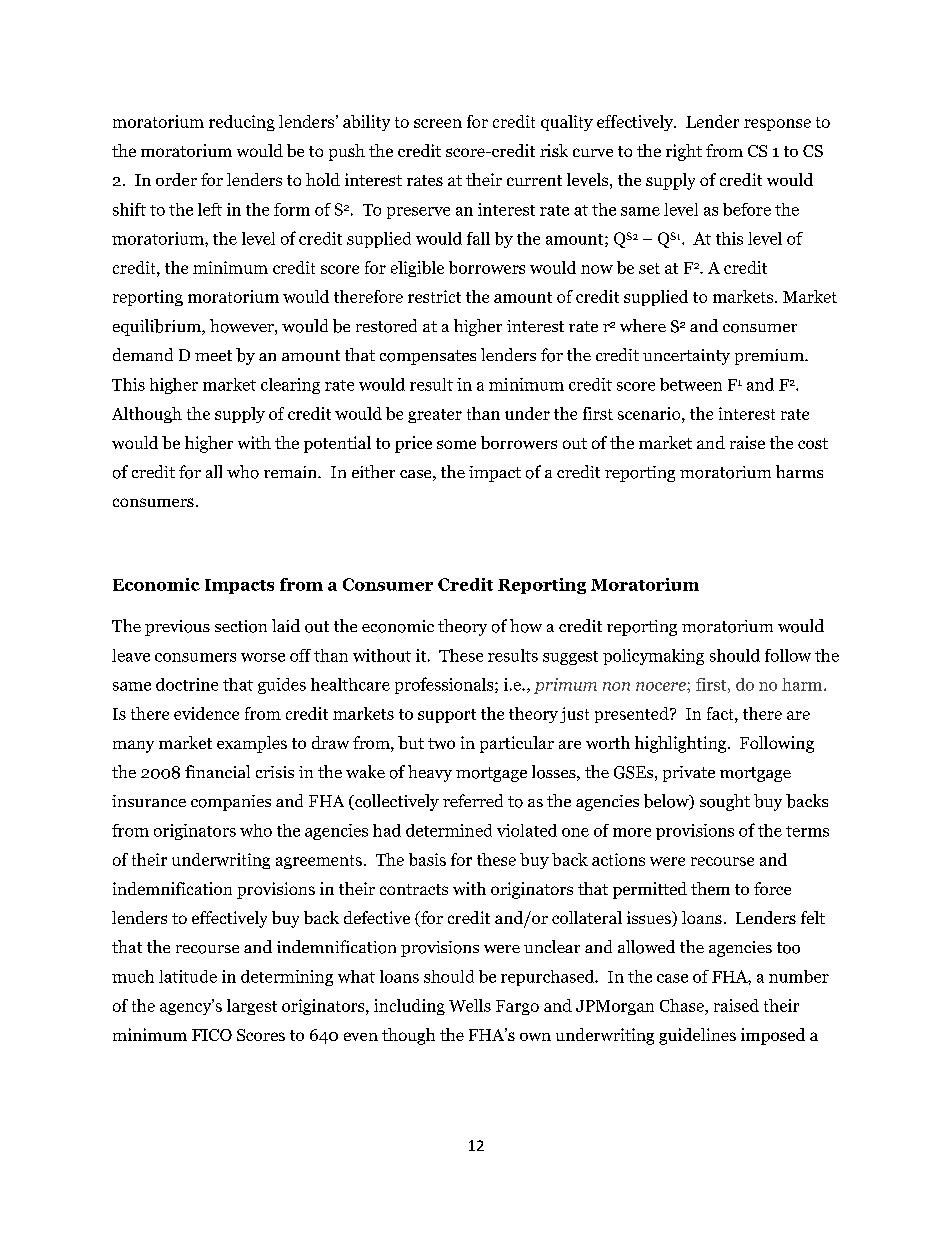 The image size is (952, 1233). I want to click on screen, so click(438, 123).
